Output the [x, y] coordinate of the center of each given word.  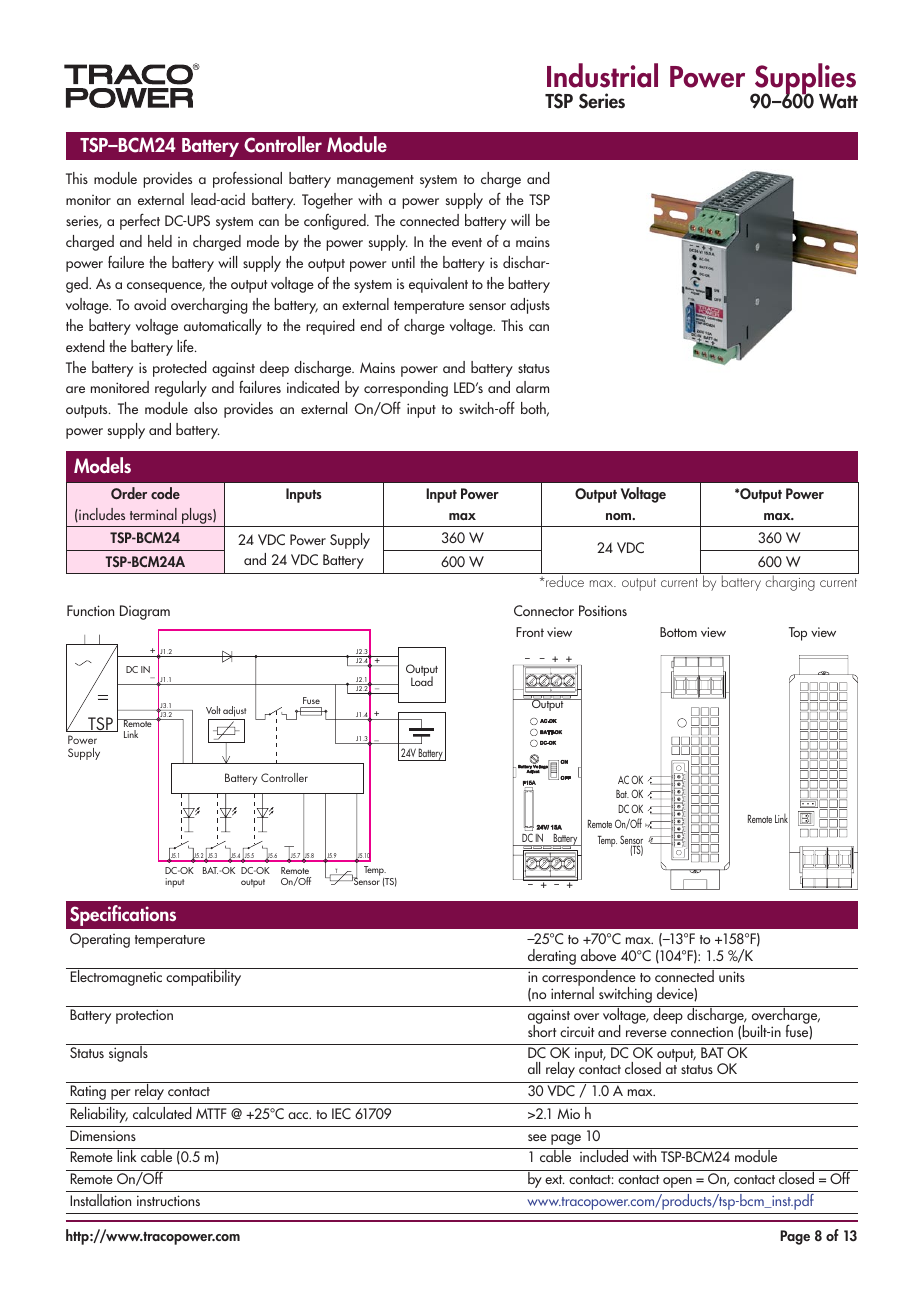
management [375, 181]
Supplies [804, 80]
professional [247, 179]
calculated [162, 1113]
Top [798, 634]
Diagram [145, 612]
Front [530, 632]
